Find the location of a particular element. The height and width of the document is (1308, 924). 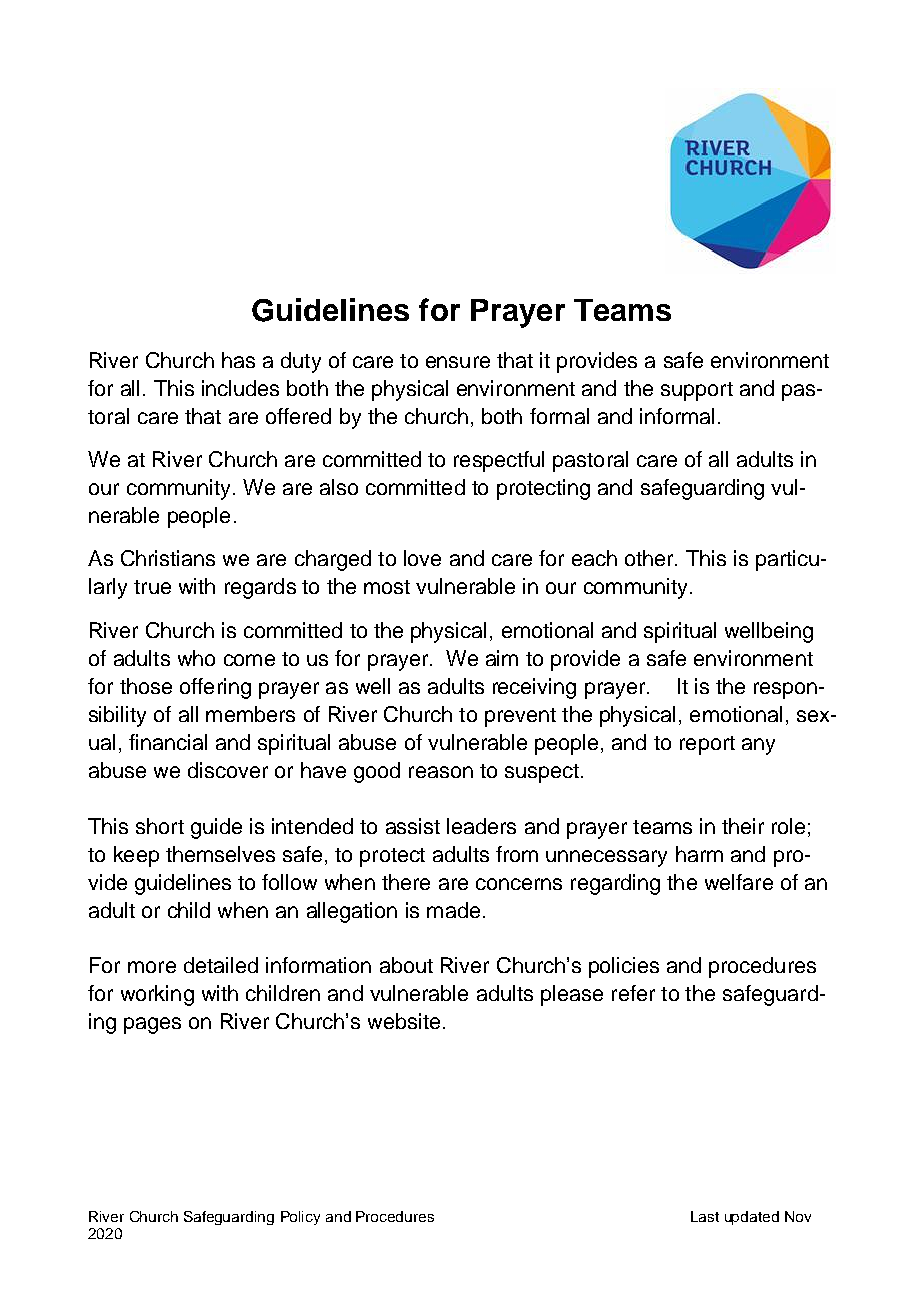

aim is located at coordinates (502, 658).
